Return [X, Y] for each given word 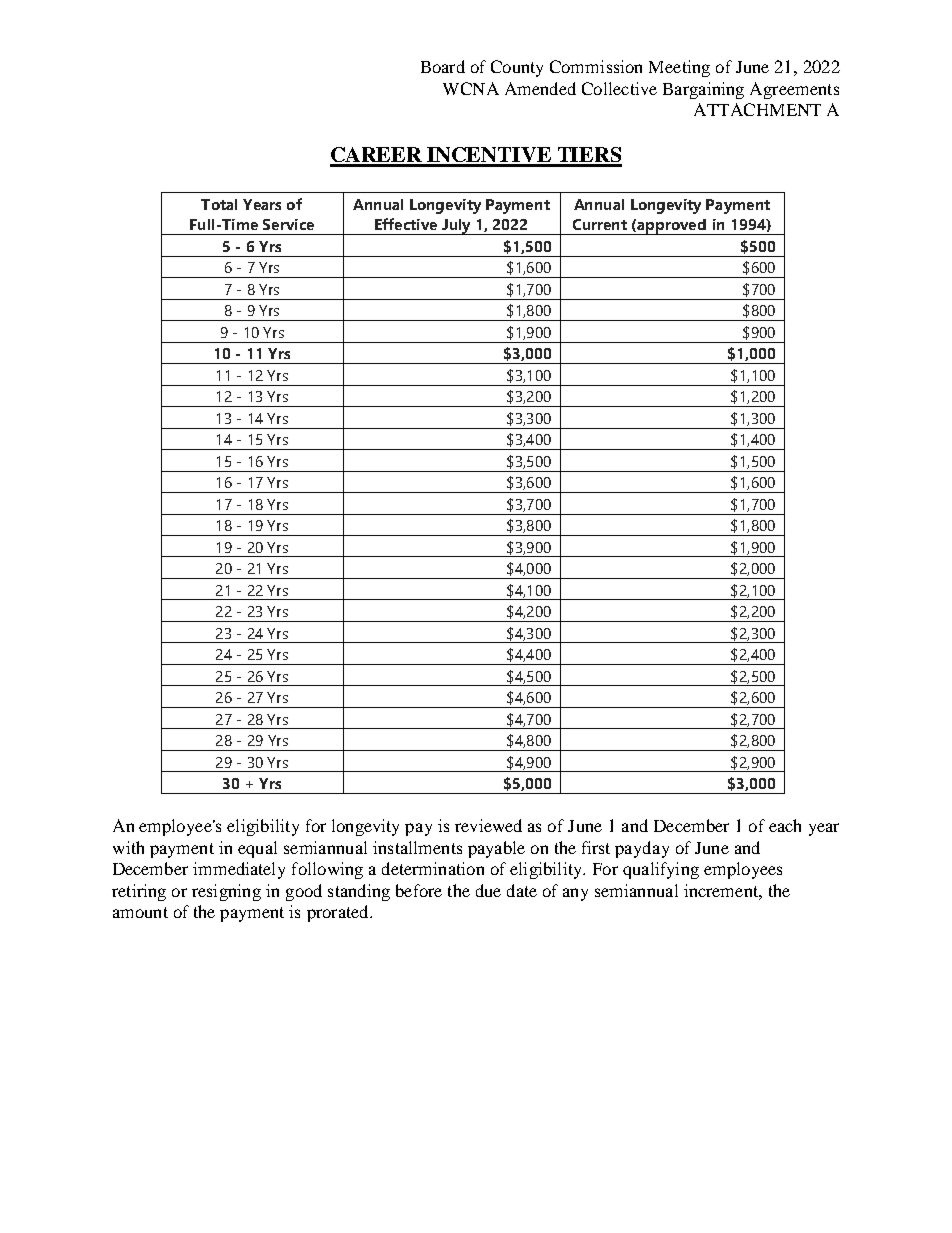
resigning [226, 892]
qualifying [661, 870]
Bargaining [703, 90]
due [488, 890]
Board [443, 66]
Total [219, 204]
